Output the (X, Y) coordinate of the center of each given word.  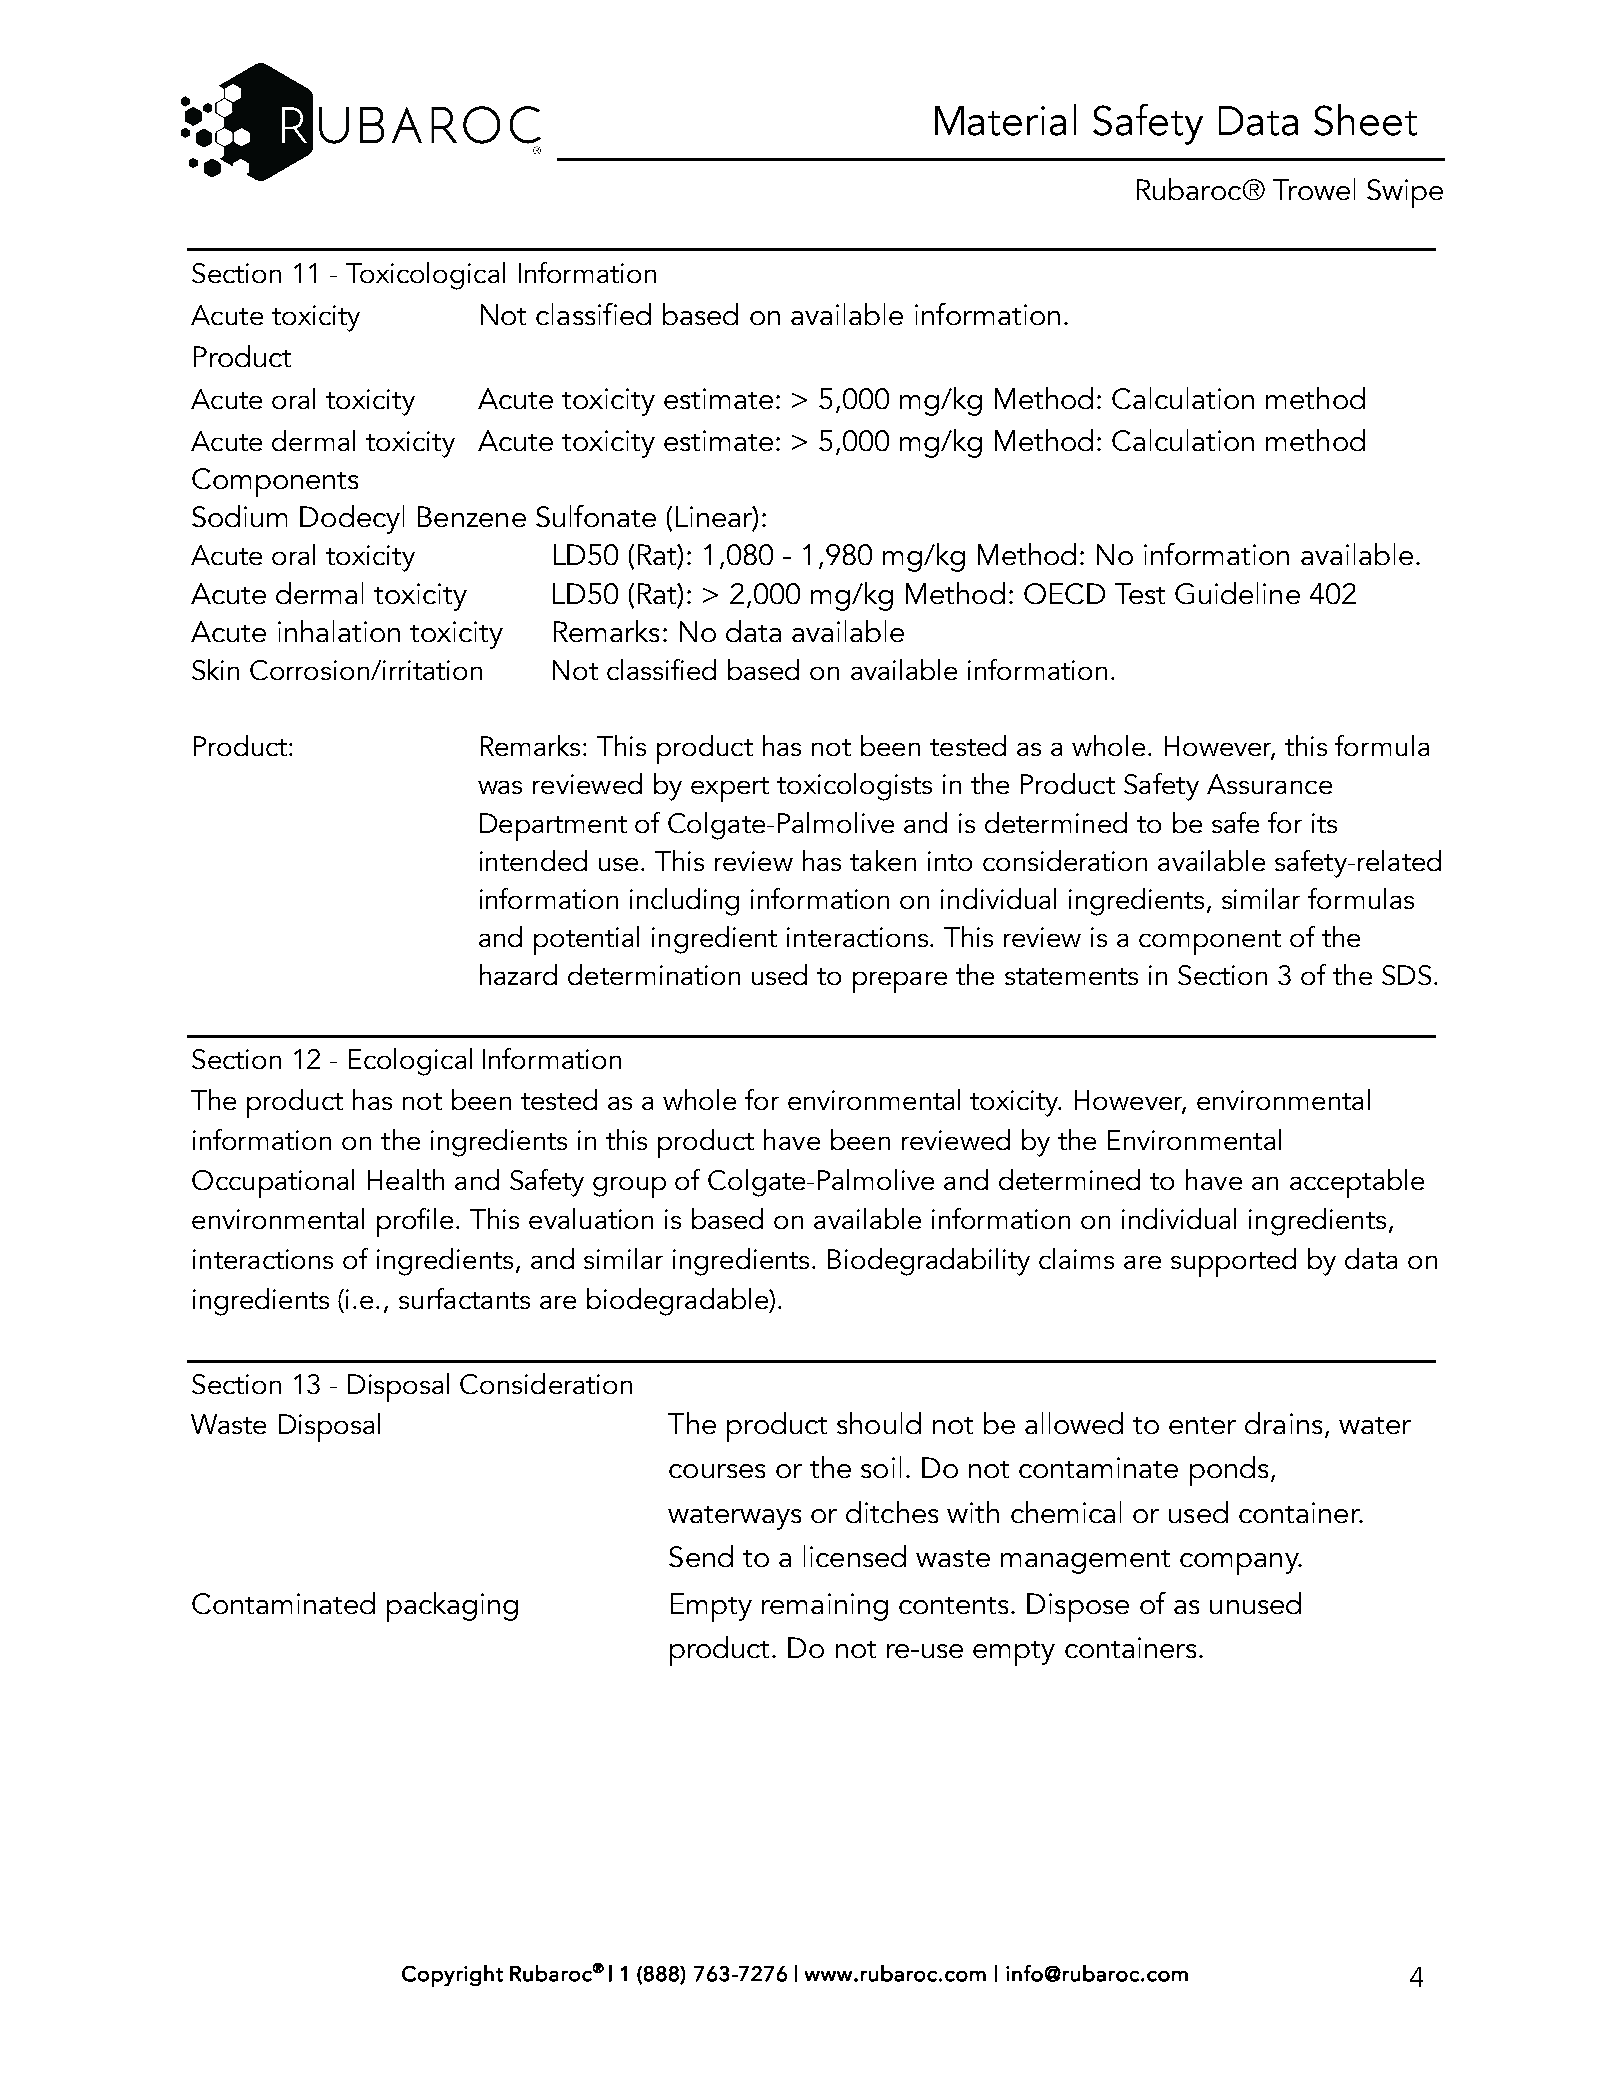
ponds (1229, 1471)
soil (881, 1467)
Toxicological (425, 276)
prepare (900, 982)
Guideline (1237, 593)
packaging (452, 1607)
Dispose (1078, 1607)
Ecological (410, 1062)
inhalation (339, 631)
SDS (1406, 975)
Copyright (452, 1976)
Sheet (1365, 120)
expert (730, 789)
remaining (825, 1607)
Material (1005, 120)
